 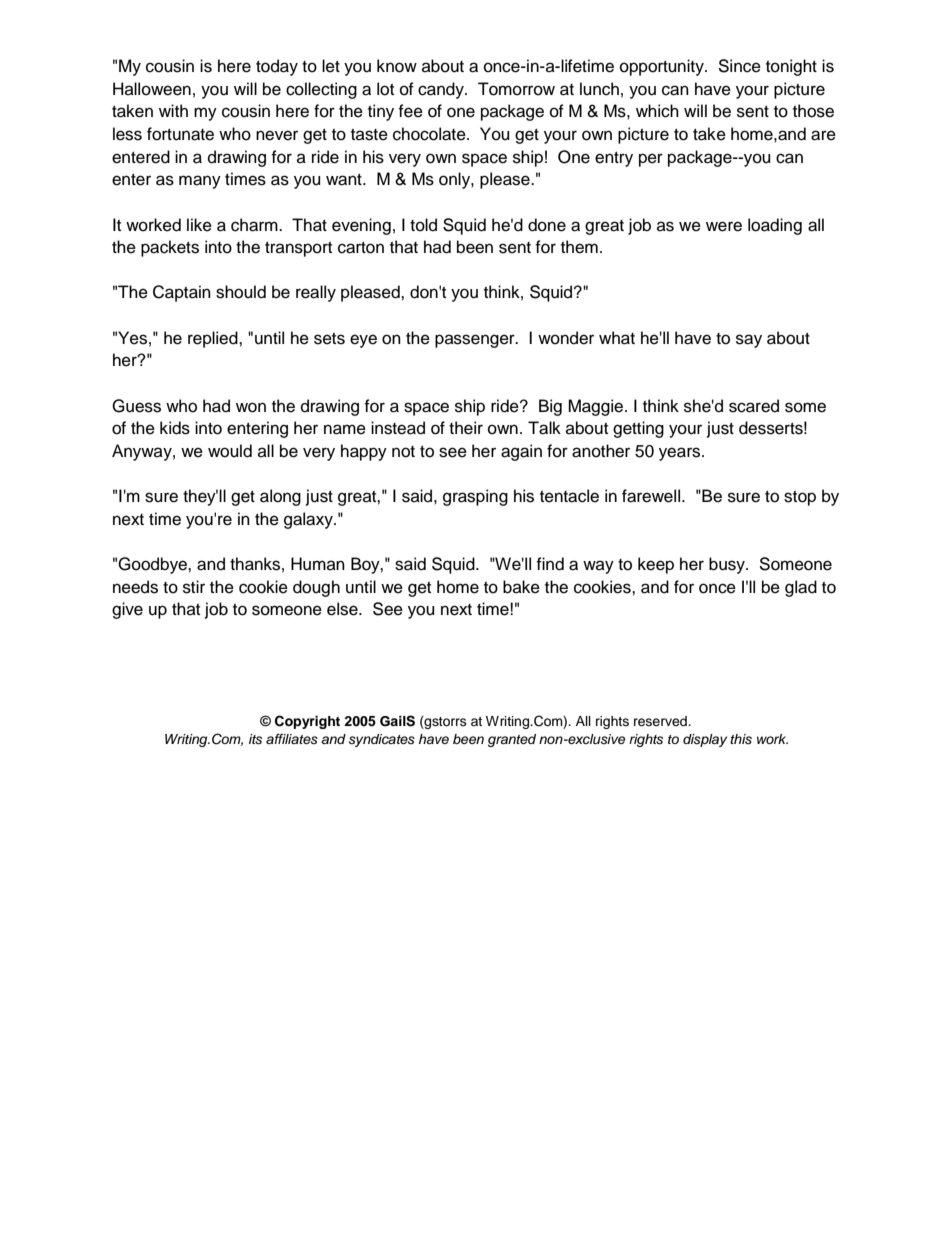 What do you see at coordinates (728, 565) in the page?
I see `busy` at bounding box center [728, 565].
